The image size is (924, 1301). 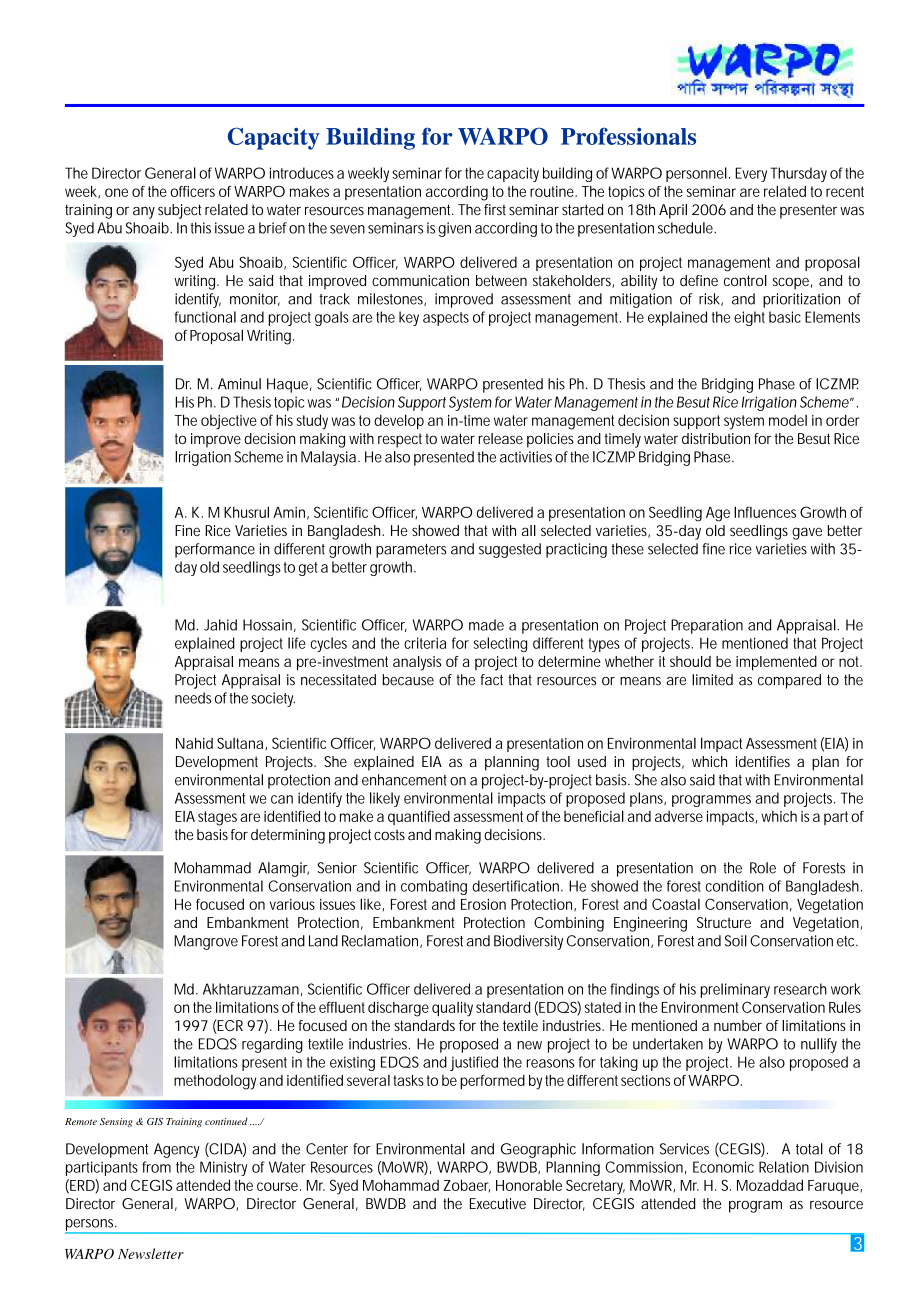 I want to click on subject, so click(x=179, y=211).
